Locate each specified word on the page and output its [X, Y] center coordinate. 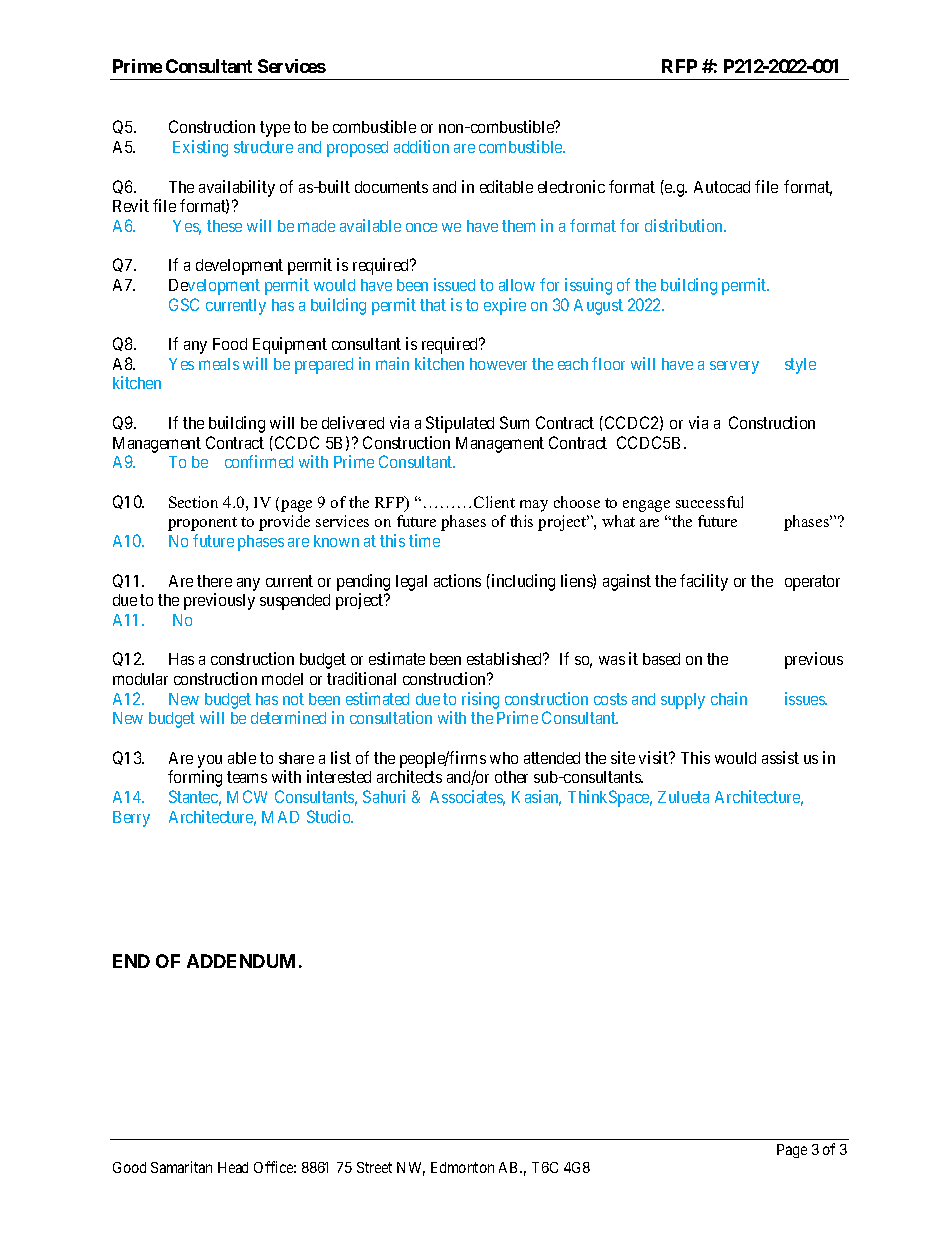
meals [219, 364]
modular [140, 679]
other [511, 777]
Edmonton [462, 1167]
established [506, 658]
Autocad [722, 187]
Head [233, 1167]
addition [421, 146]
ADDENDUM [241, 961]
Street [374, 1167]
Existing [200, 148]
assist [780, 757]
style [800, 366]
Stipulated [460, 424]
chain [729, 698]
